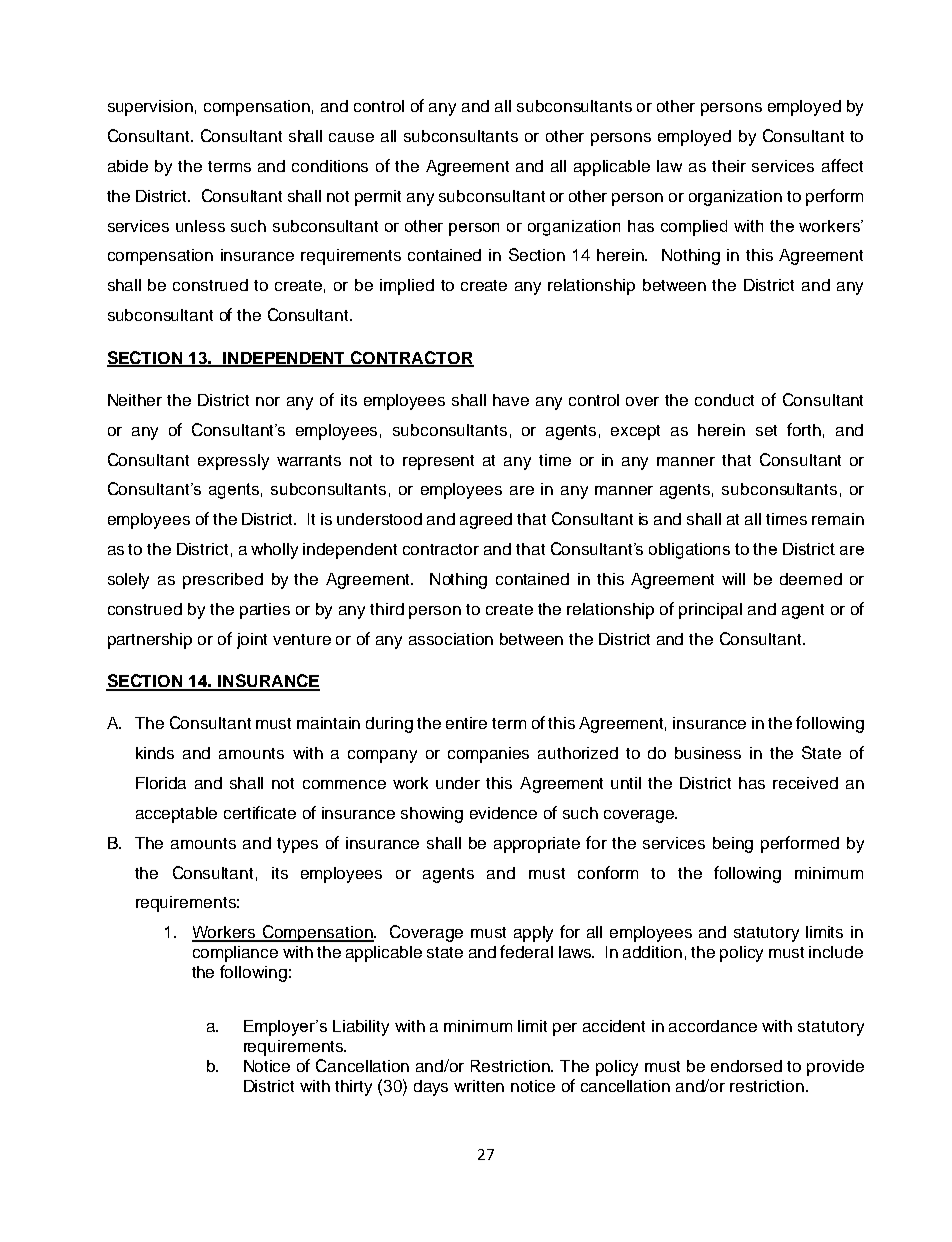 This screenshot has width=952, height=1242. I want to click on their, so click(729, 166).
